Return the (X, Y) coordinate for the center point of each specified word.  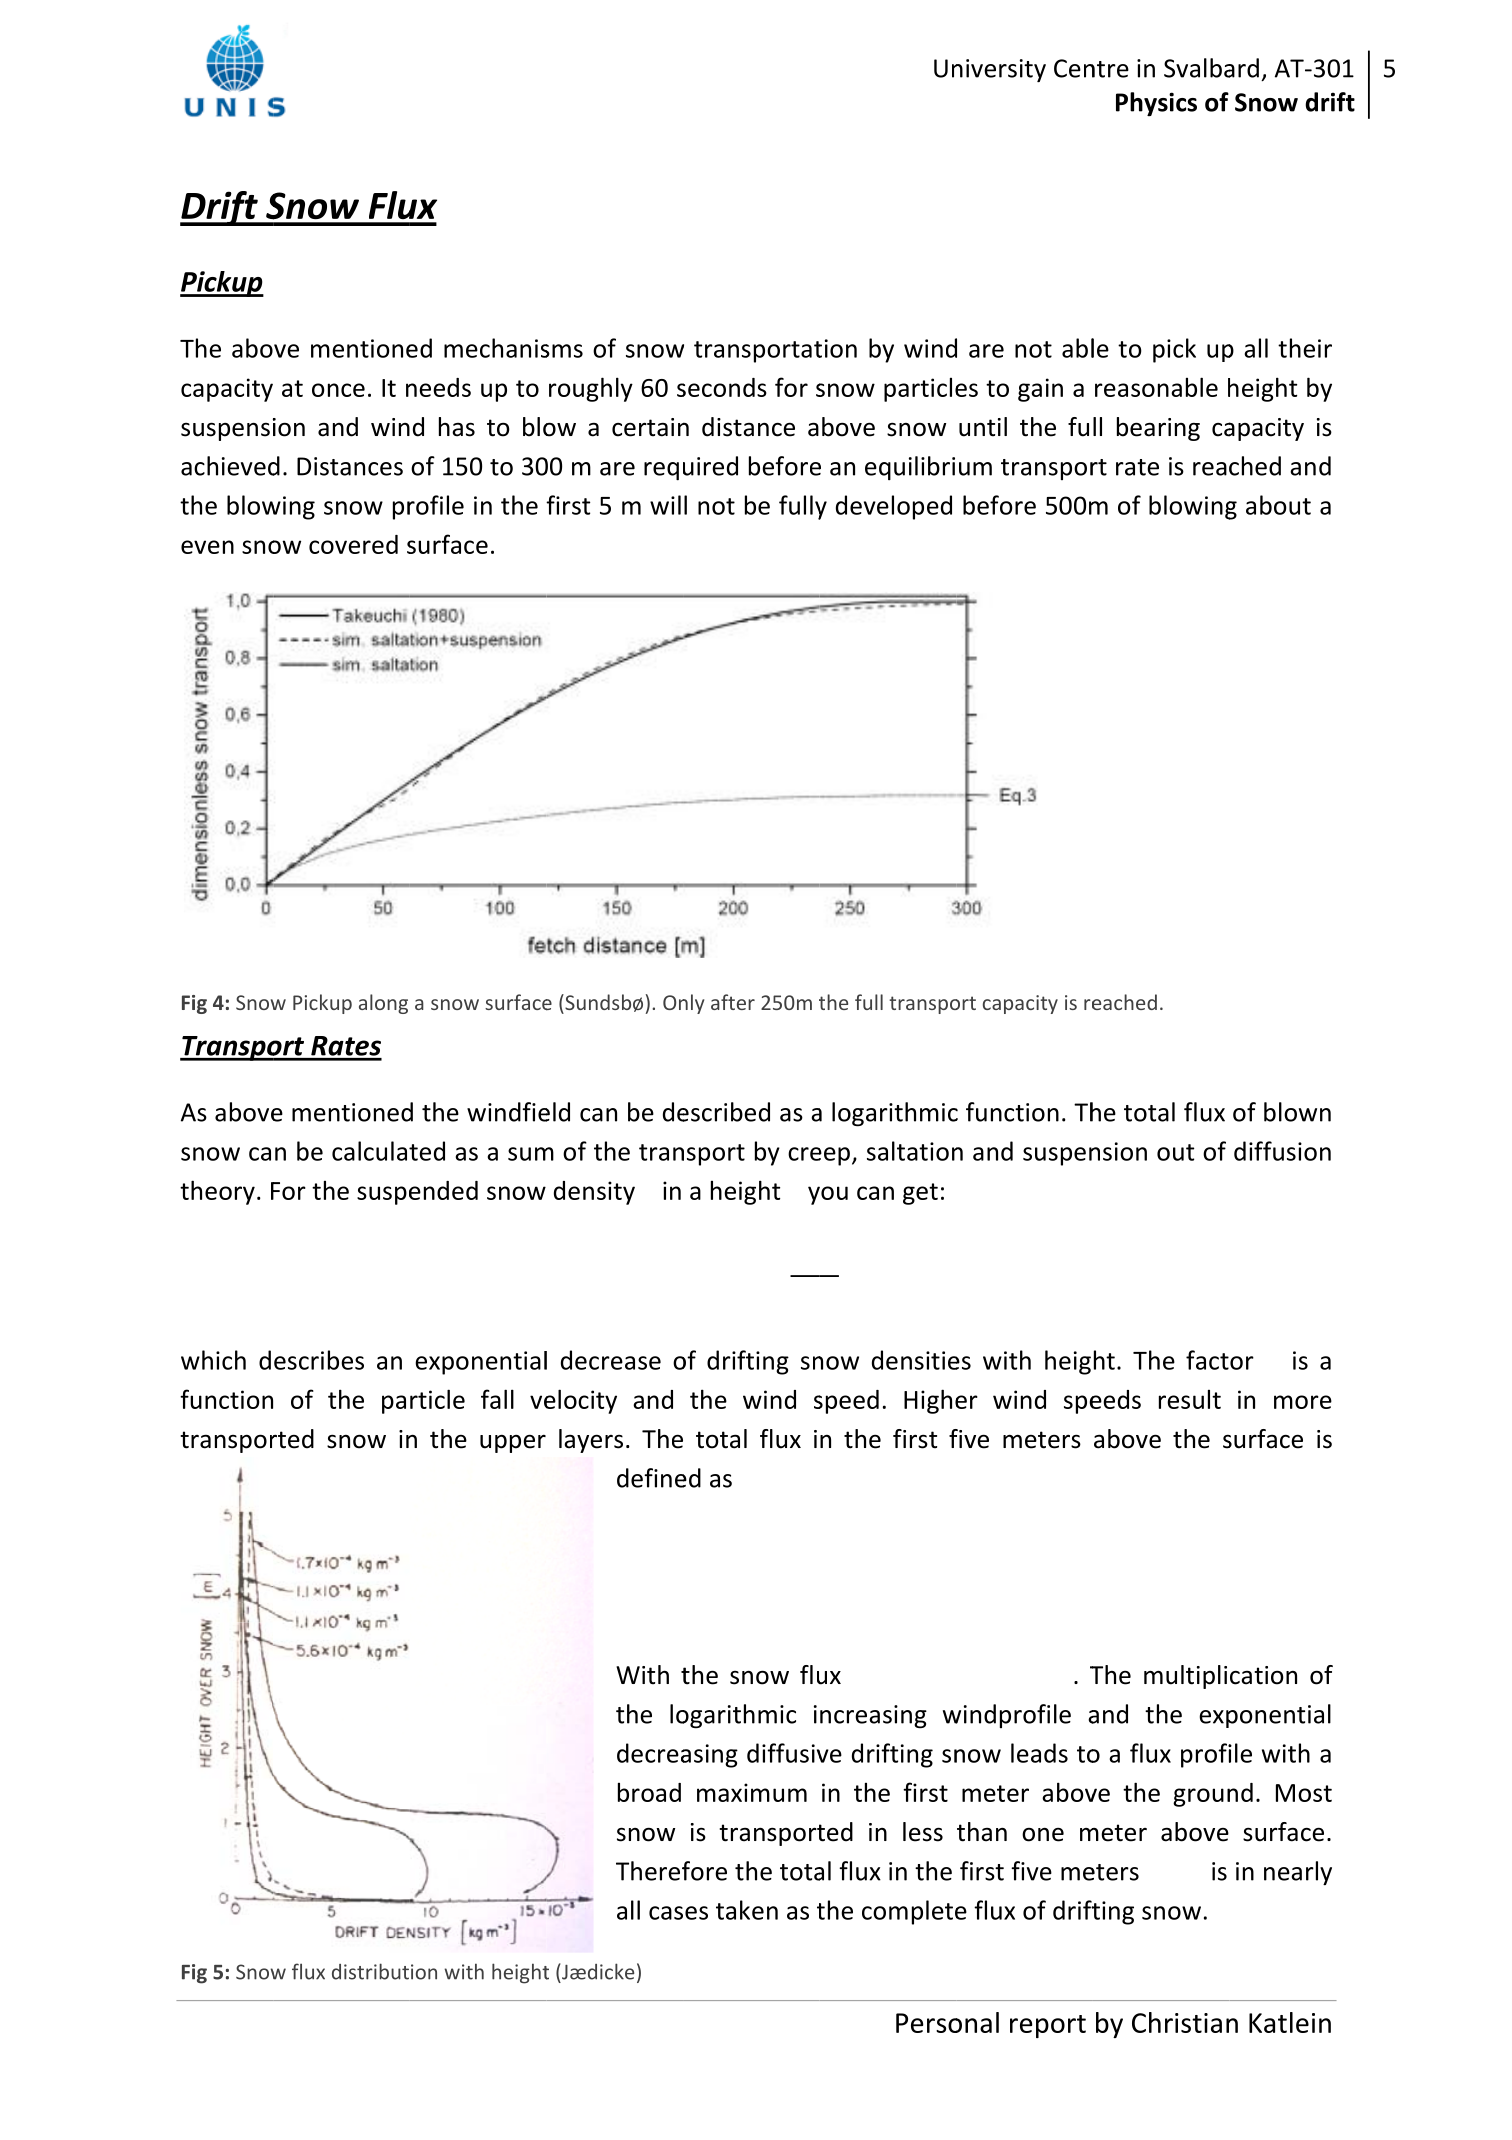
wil (665, 505)
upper (513, 1443)
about (1278, 505)
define (652, 1478)
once (338, 390)
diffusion (1282, 1151)
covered (353, 544)
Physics (1156, 104)
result (1190, 1399)
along (383, 1004)
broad (649, 1792)
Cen (1074, 68)
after (733, 1002)
